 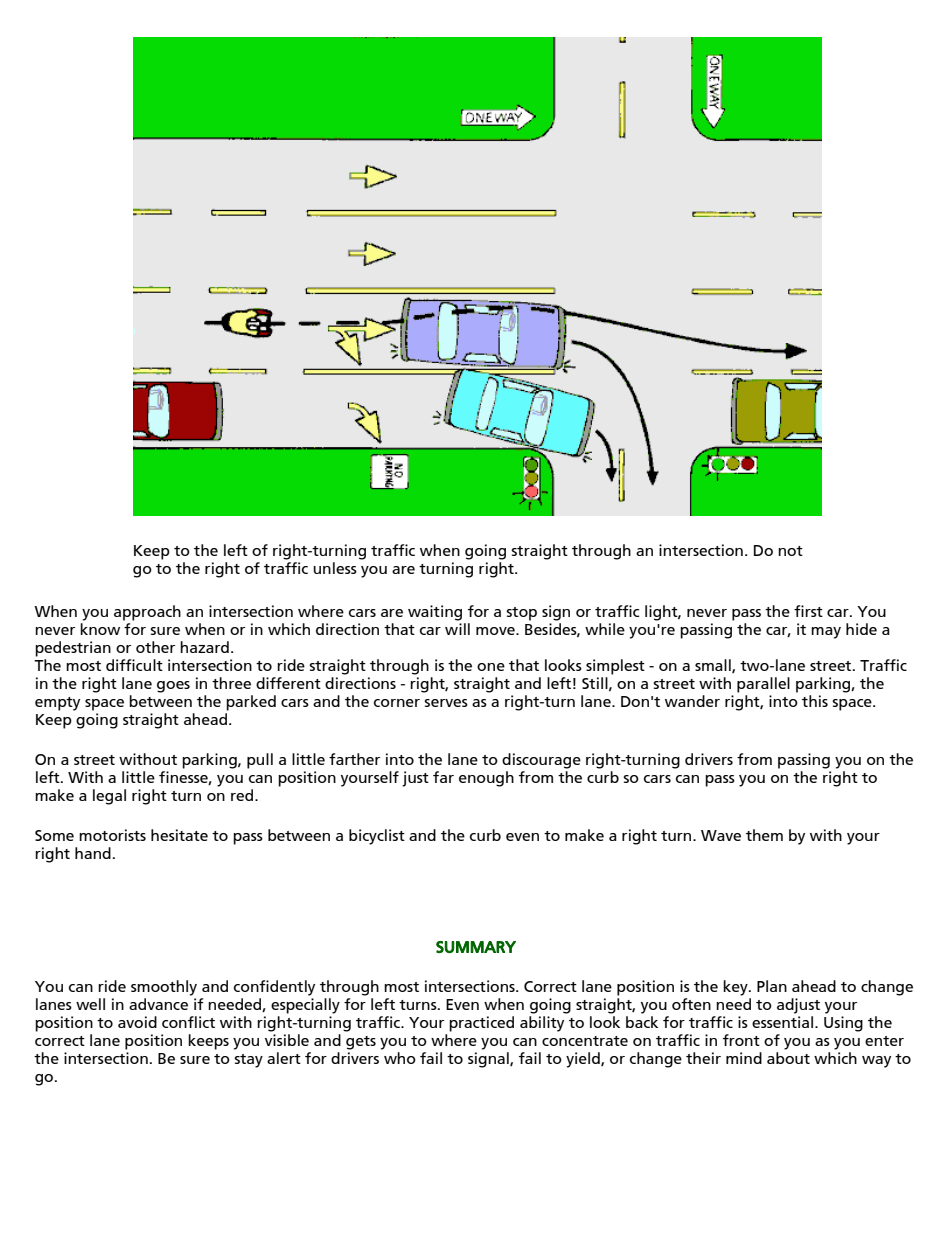 What do you see at coordinates (147, 613) in the screenshot?
I see `approach` at bounding box center [147, 613].
